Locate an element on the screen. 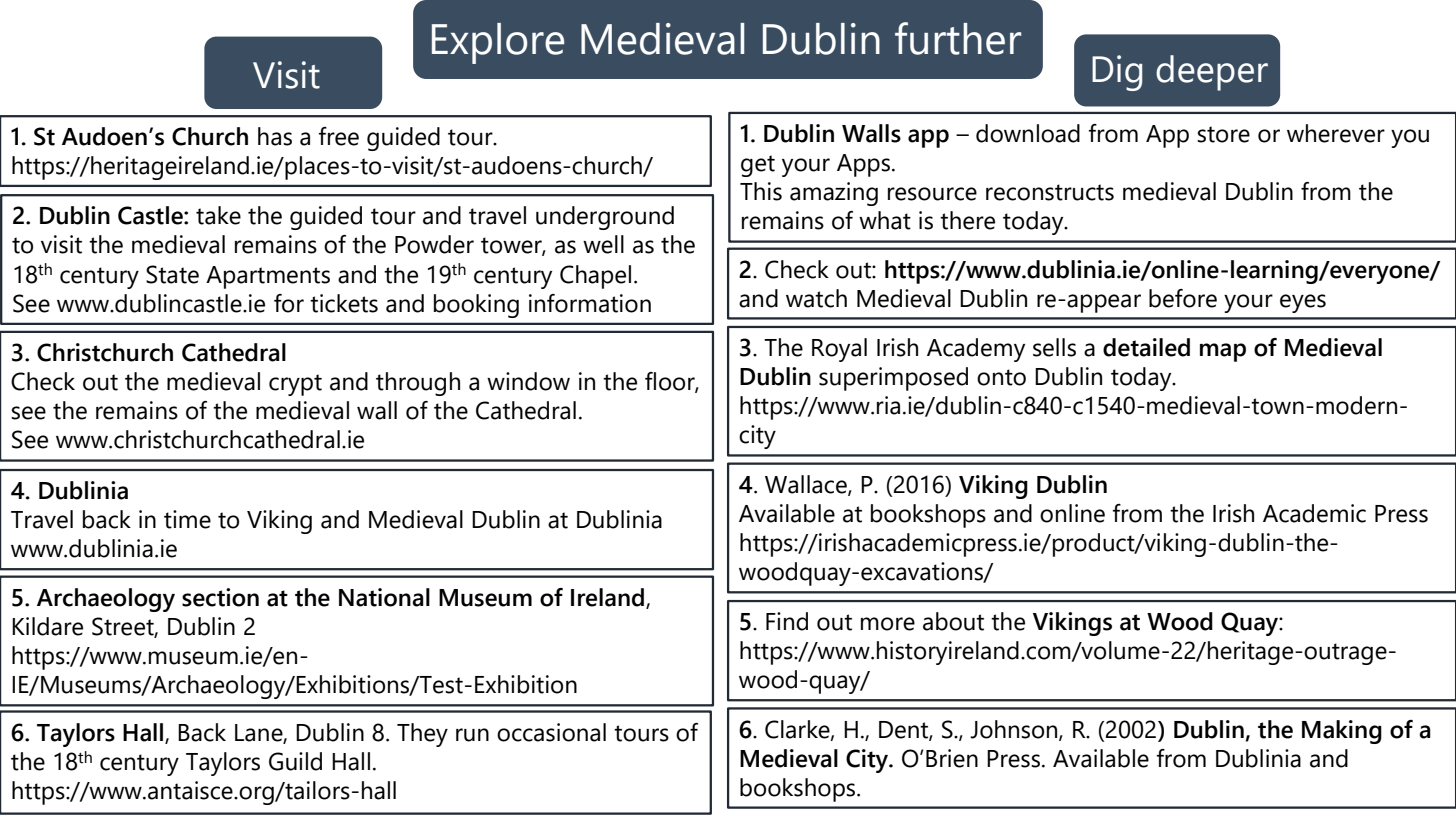  occasional is located at coordinates (551, 732).
